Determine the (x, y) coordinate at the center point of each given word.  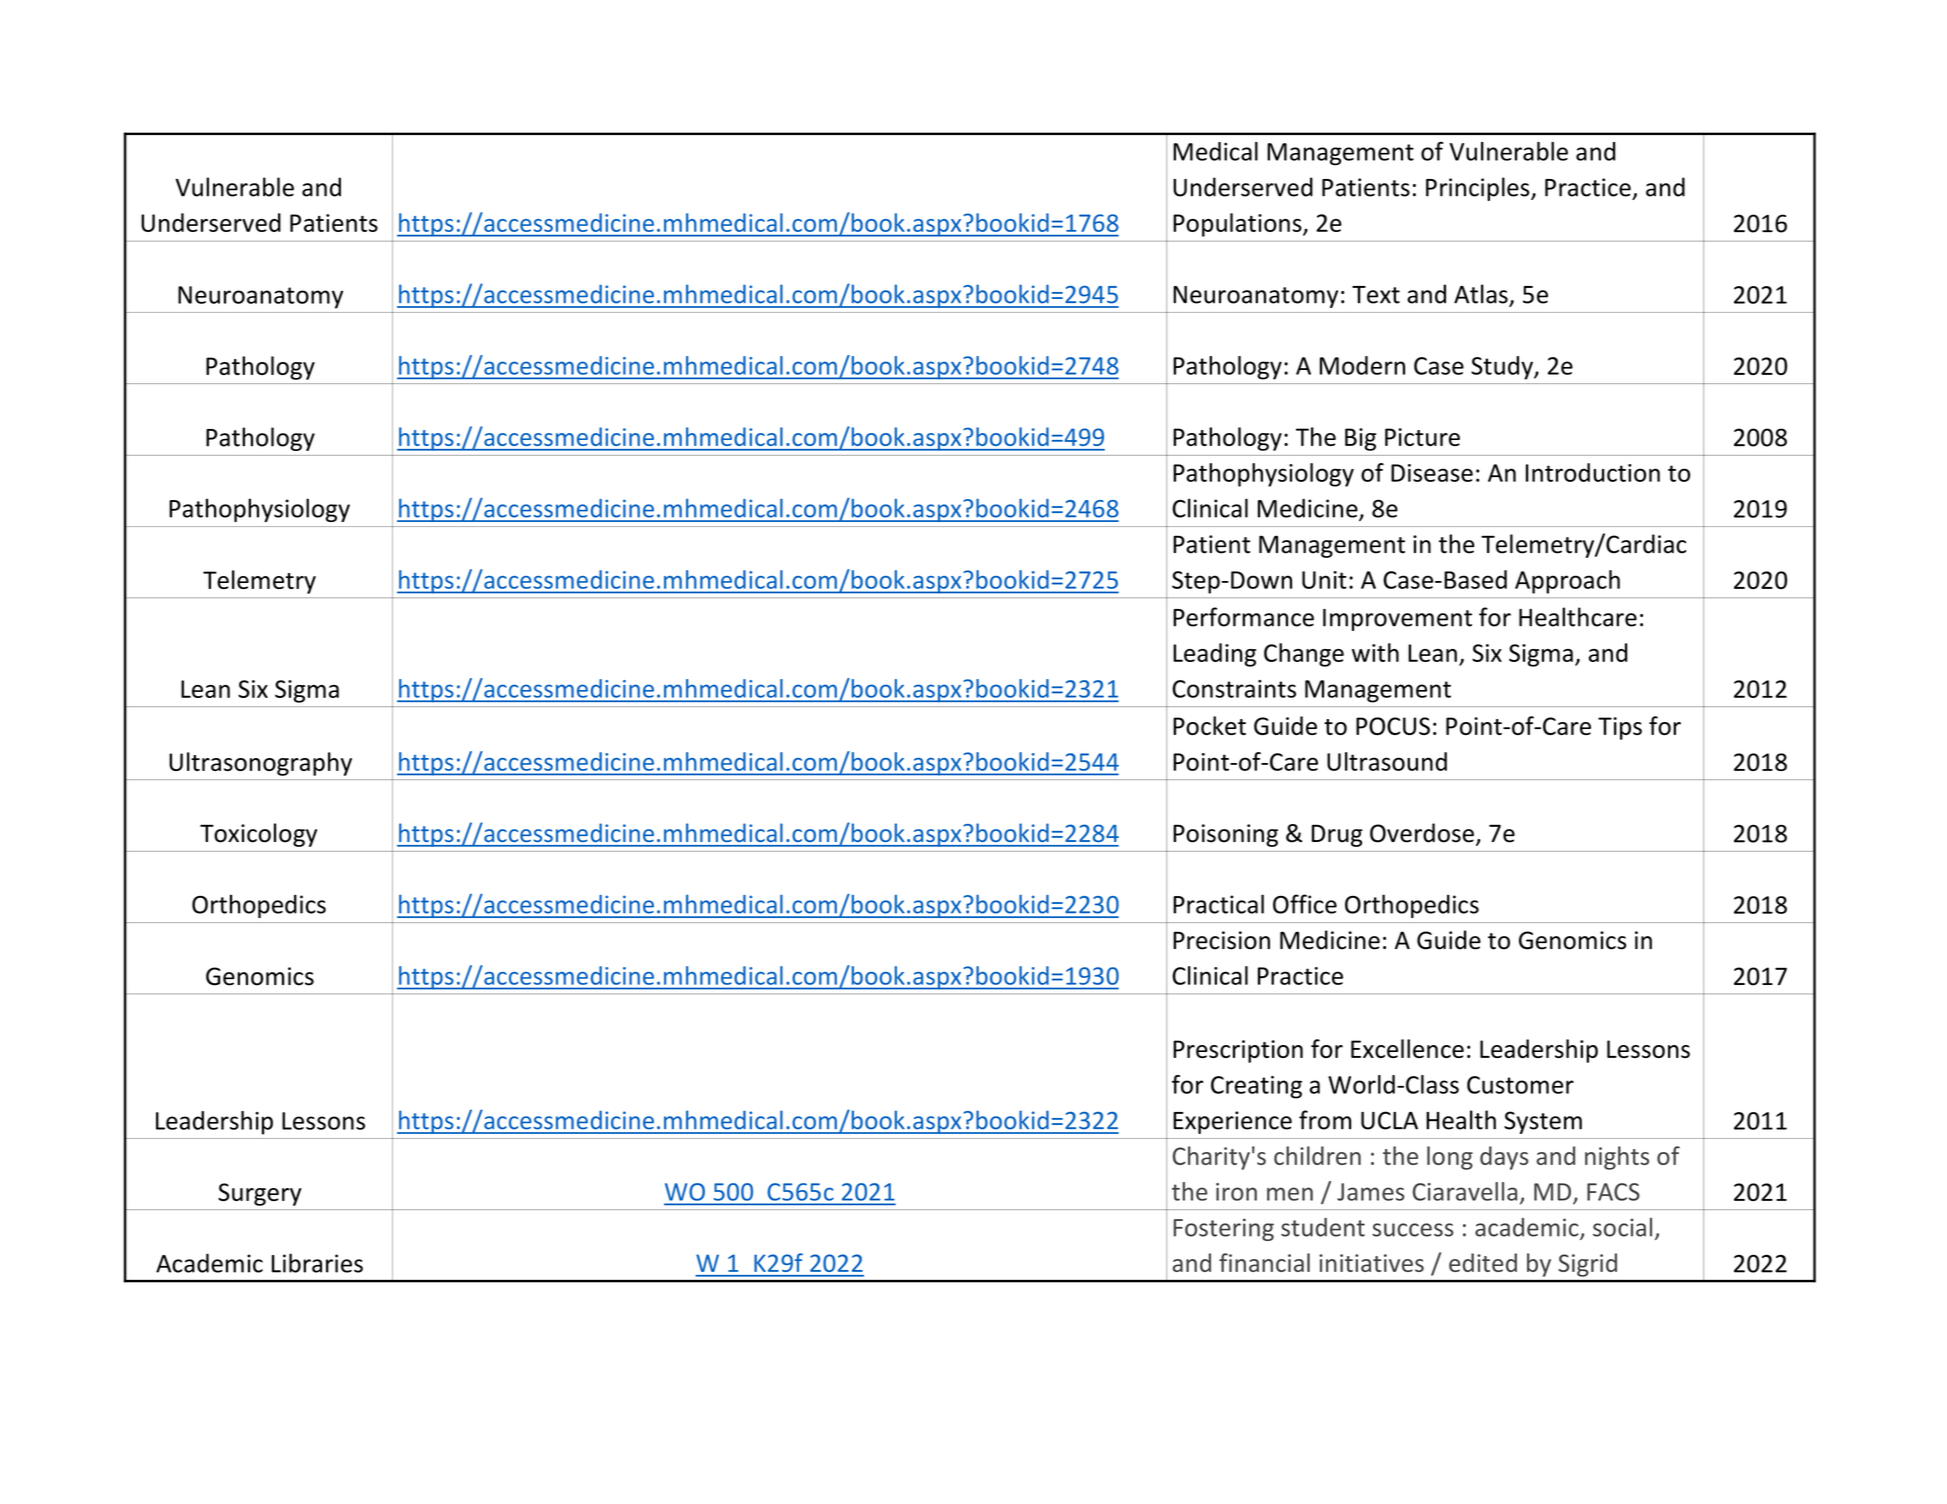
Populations (1238, 225)
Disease (1432, 473)
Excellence (1407, 1048)
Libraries (317, 1263)
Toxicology (258, 835)
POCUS (1393, 726)
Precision (1221, 940)
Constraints (1234, 689)
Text (1376, 295)
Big (1360, 439)
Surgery (260, 1194)
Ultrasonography (260, 764)
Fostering (1223, 1229)
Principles (1479, 189)
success (1413, 1230)
